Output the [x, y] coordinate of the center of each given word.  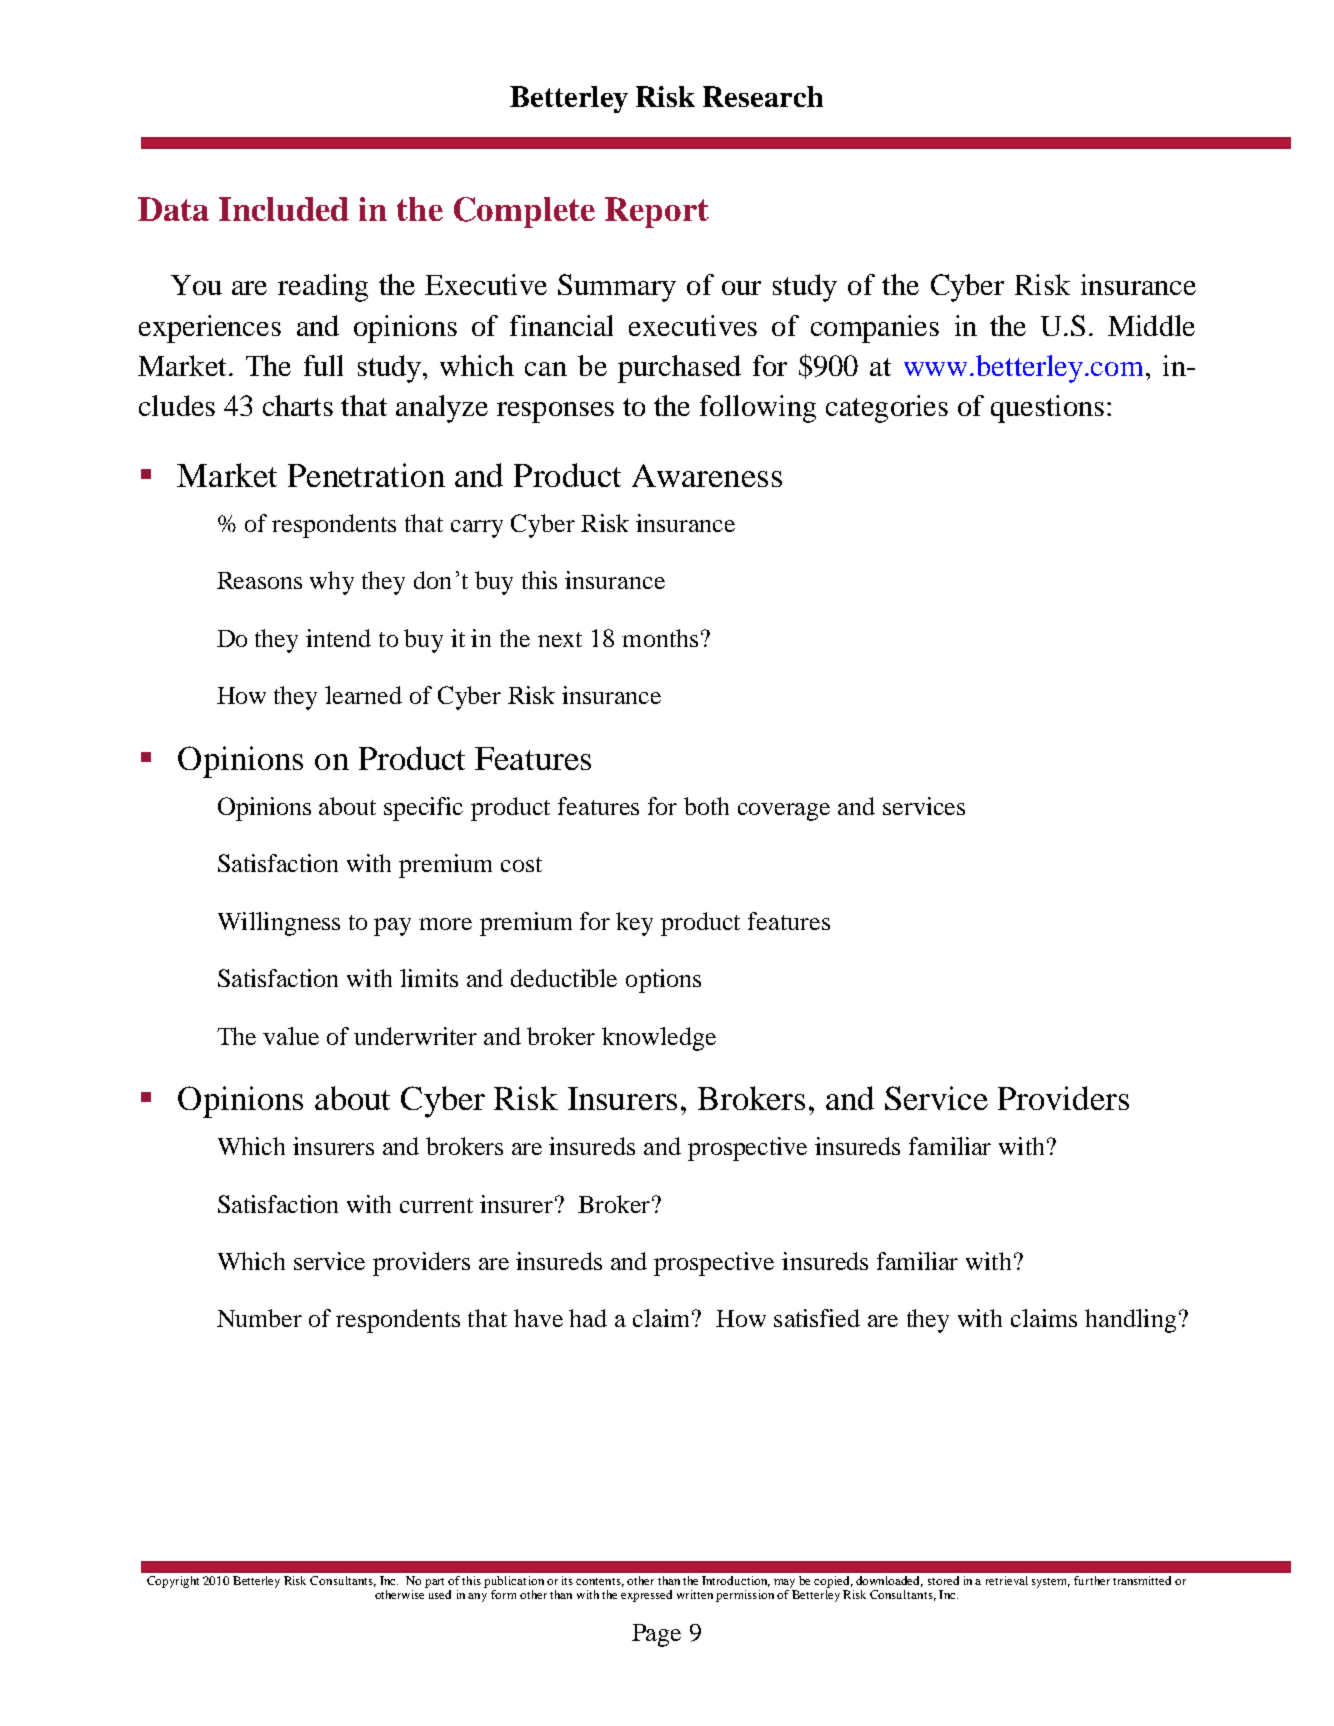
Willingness [279, 924]
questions [1047, 409]
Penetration [366, 475]
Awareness [707, 475]
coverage [784, 812]
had [588, 1318]
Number [259, 1318]
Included [284, 209]
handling [1130, 1321]
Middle [1151, 325]
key [634, 924]
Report [657, 212]
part [434, 1583]
